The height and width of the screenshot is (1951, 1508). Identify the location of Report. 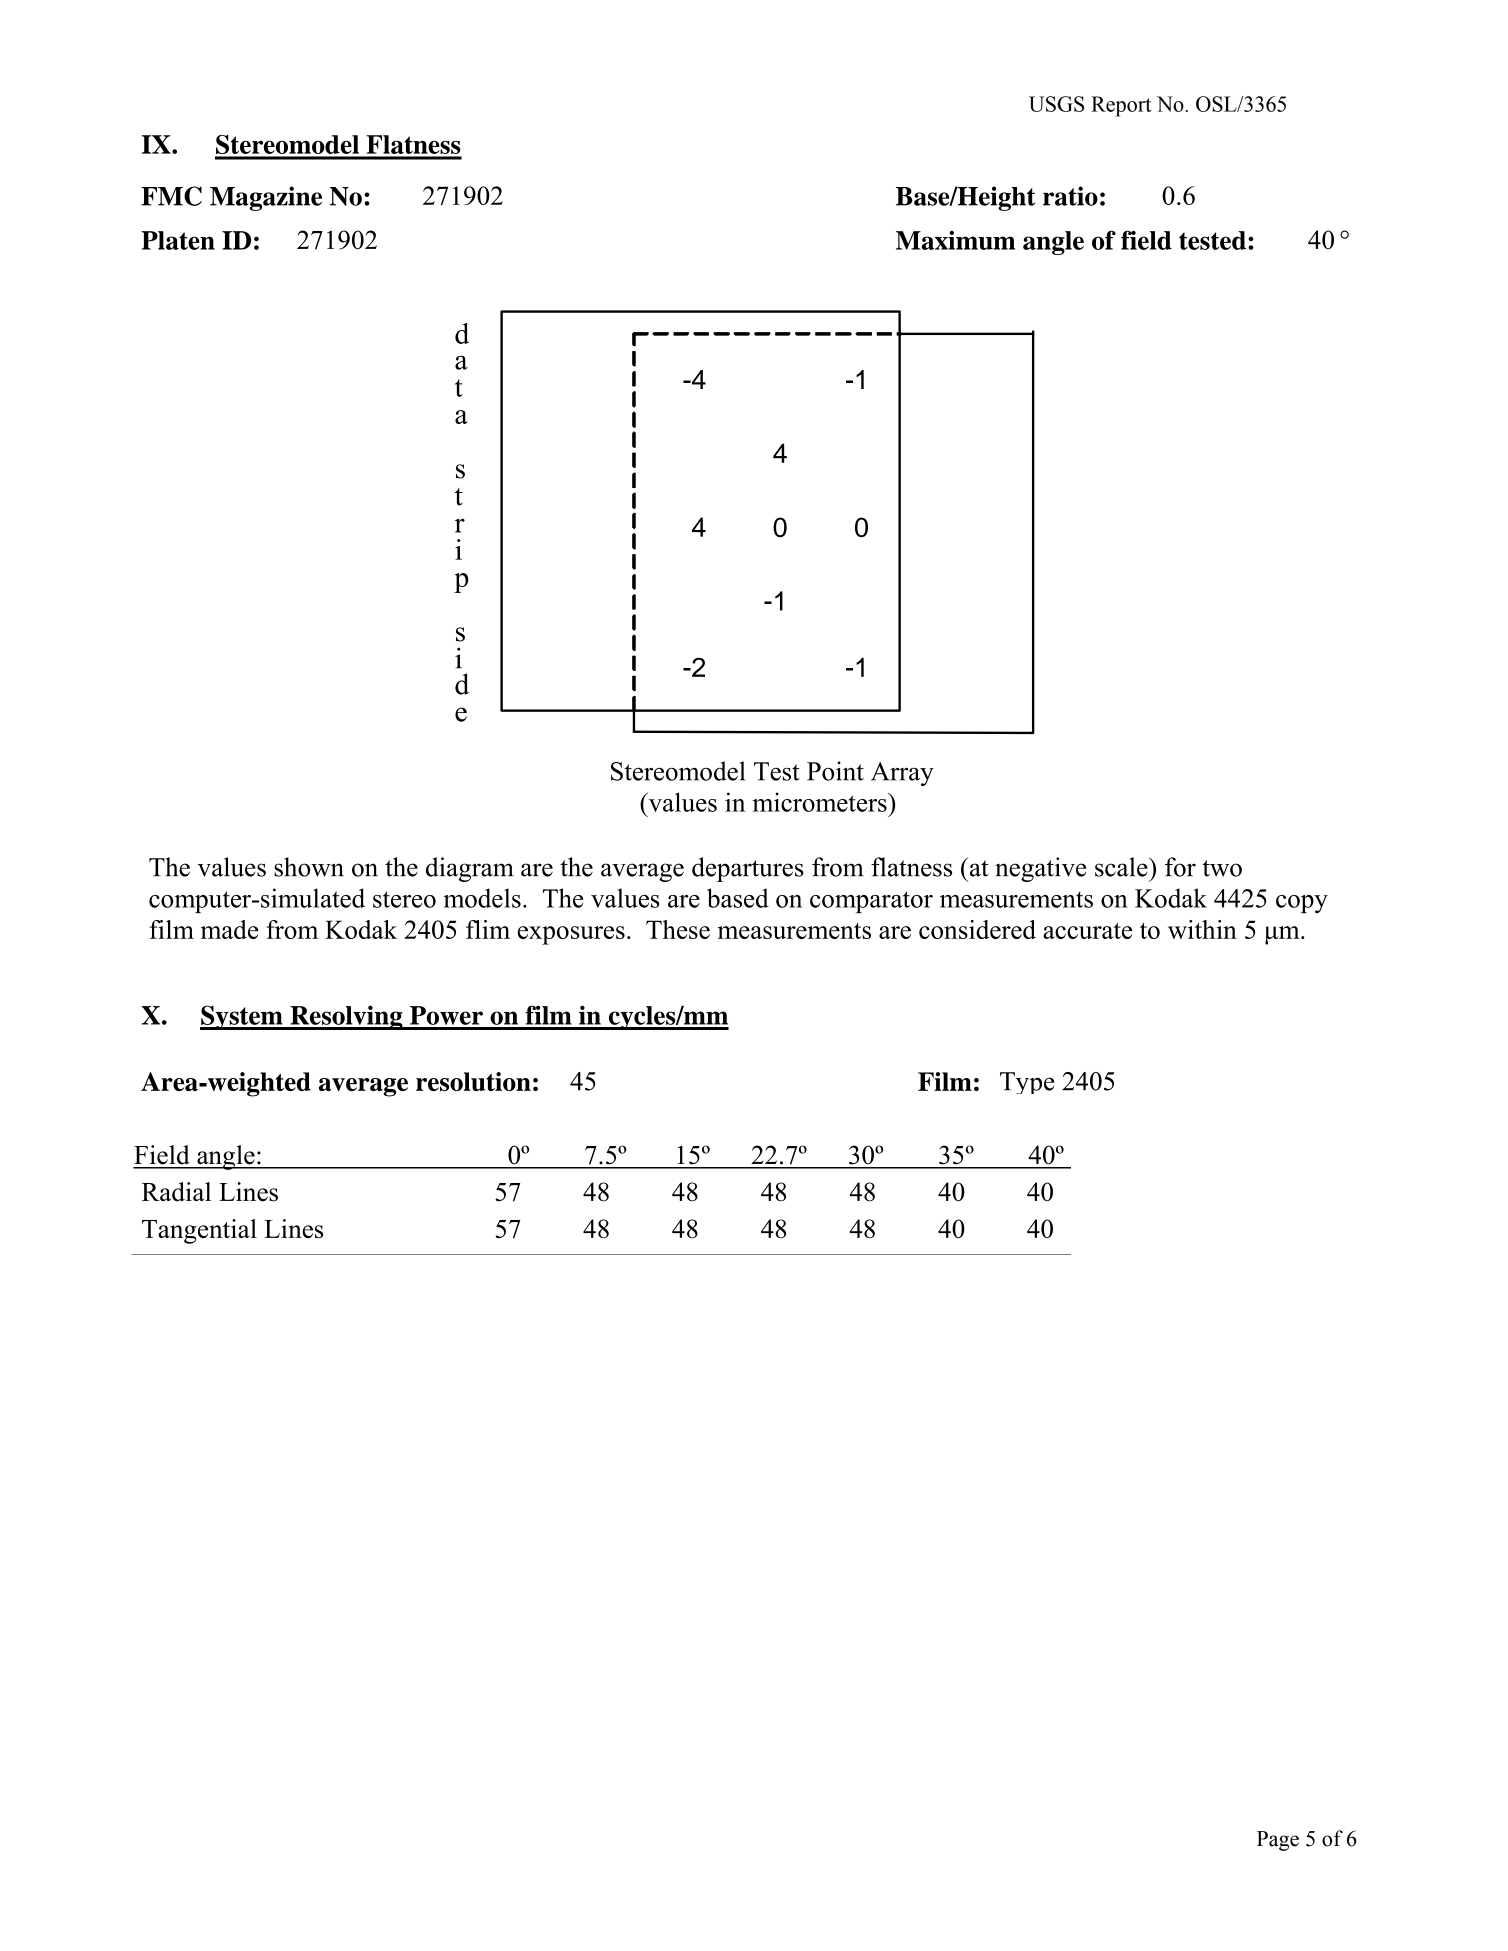
(1121, 106).
